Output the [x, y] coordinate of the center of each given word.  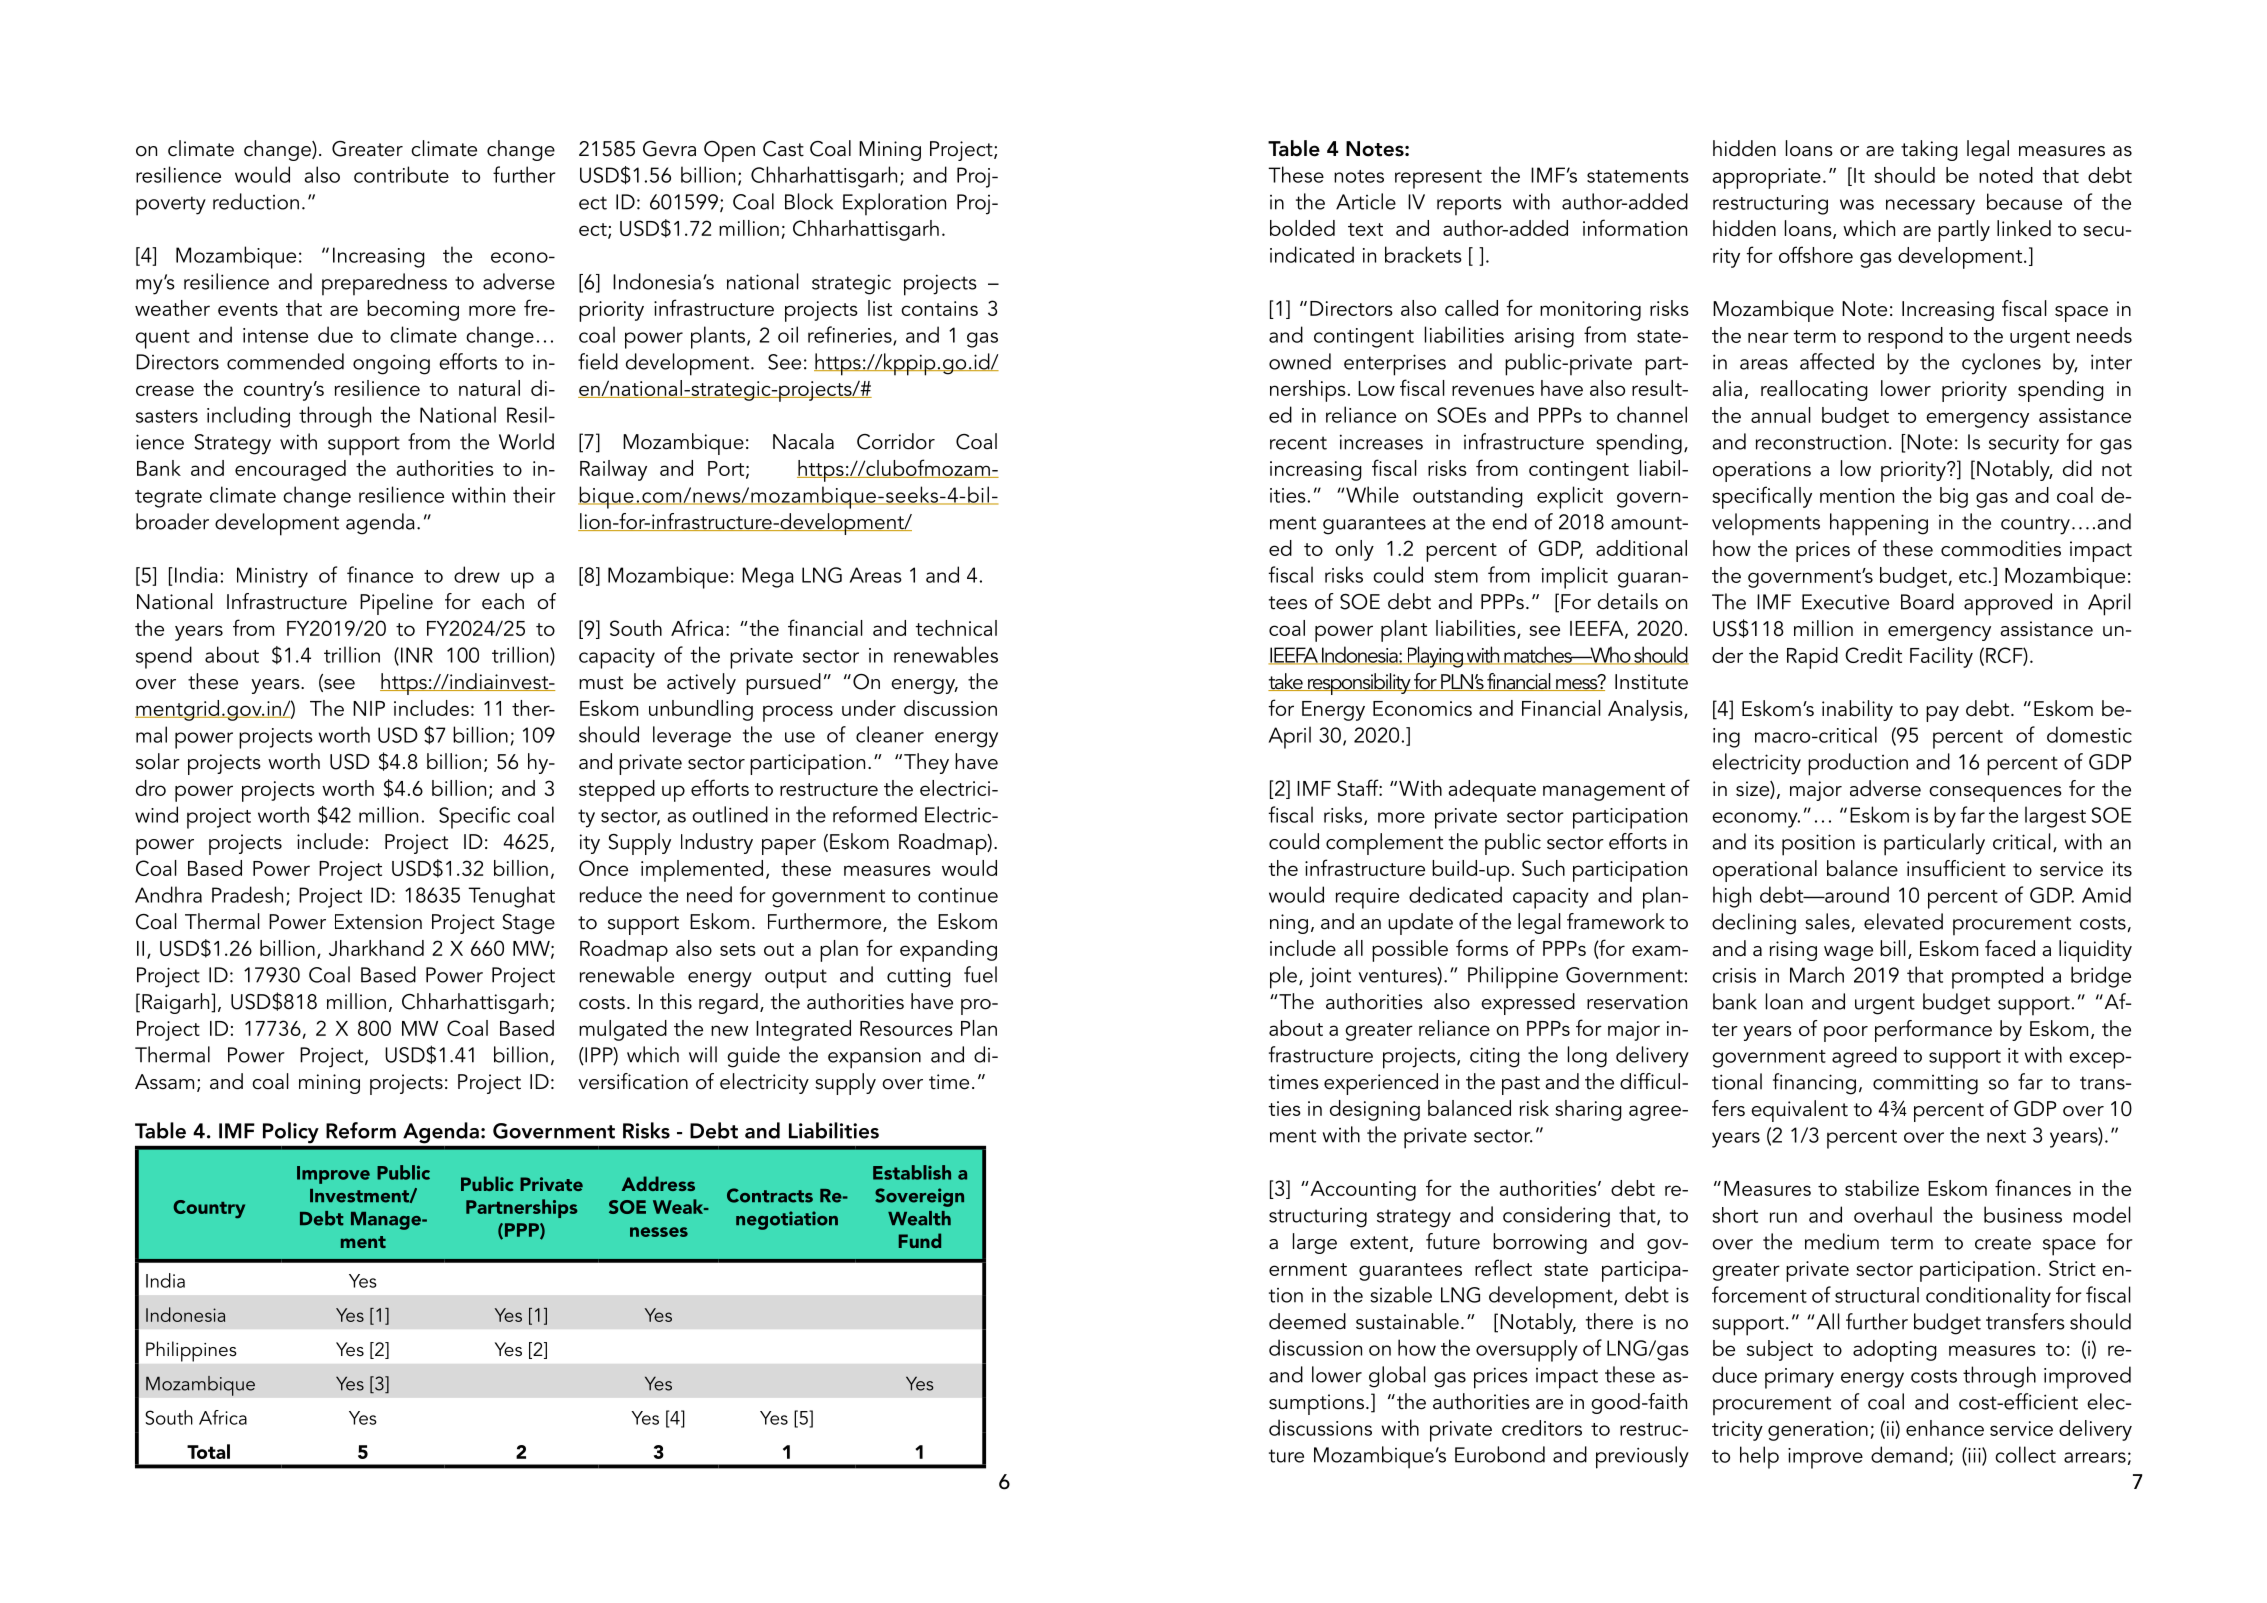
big [1954, 497]
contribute [401, 174]
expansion [874, 1058]
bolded [1302, 228]
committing [1925, 1085]
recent [1298, 443]
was [1857, 204]
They [926, 763]
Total [208, 1451]
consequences [1995, 794]
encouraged [290, 470]
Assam [164, 1082]
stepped [617, 791]
